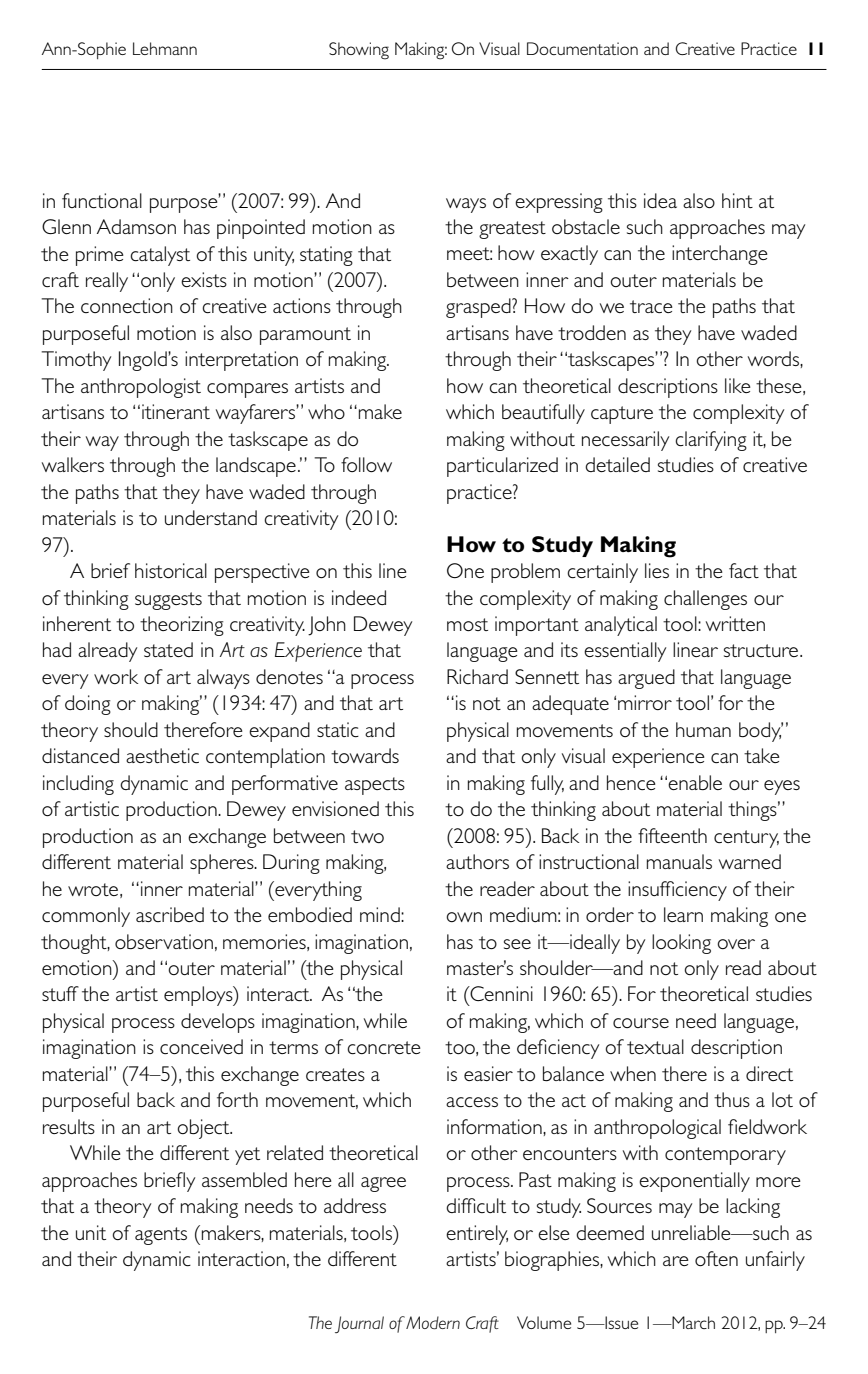 This document has width=868, height=1374. Describe the element at coordinates (677, 891) in the document. I see `insufficiency` at that location.
